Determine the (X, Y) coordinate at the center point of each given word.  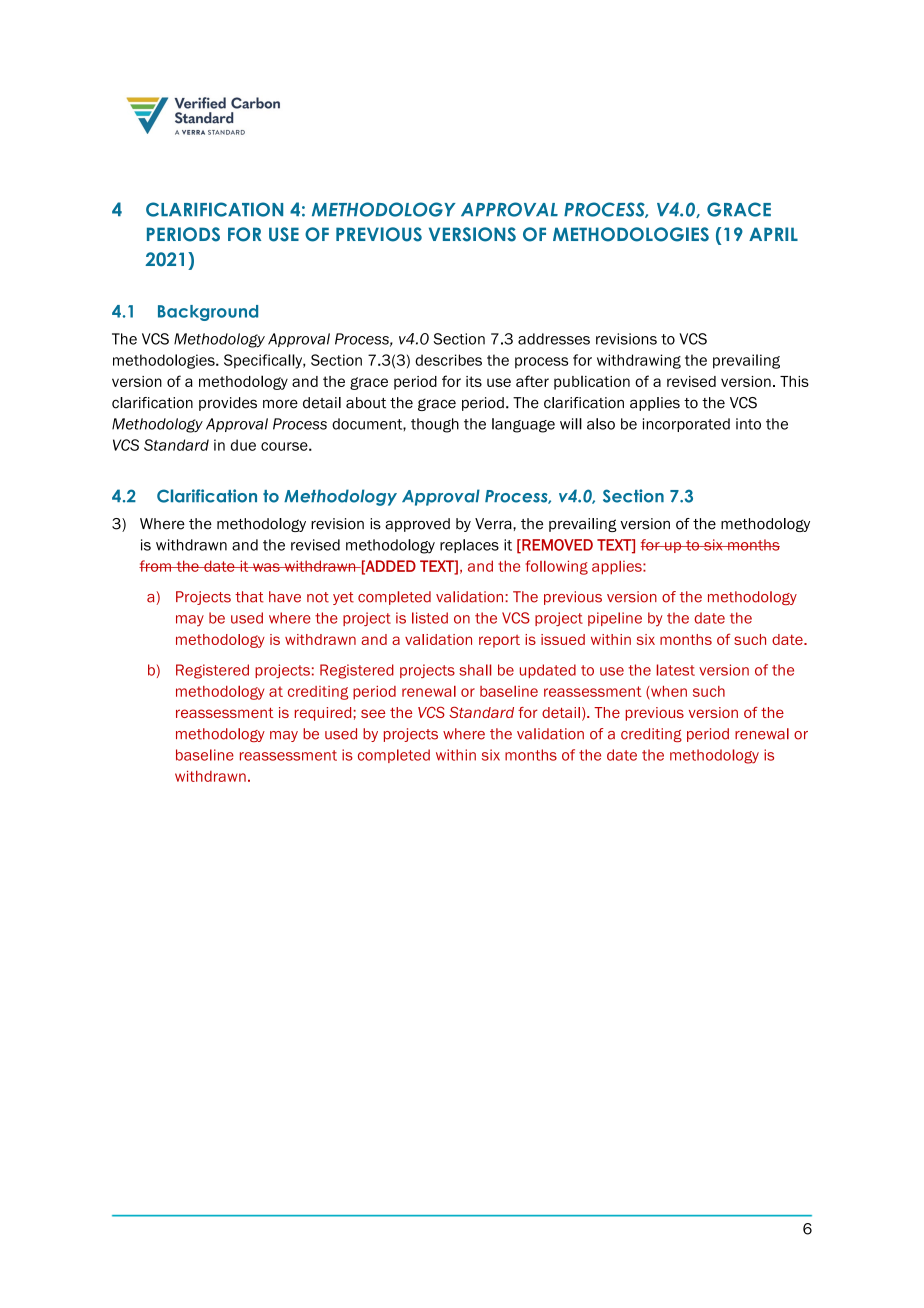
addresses (554, 339)
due (243, 445)
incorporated (686, 425)
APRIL (773, 234)
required (324, 714)
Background (208, 313)
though (435, 425)
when (668, 692)
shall (475, 670)
